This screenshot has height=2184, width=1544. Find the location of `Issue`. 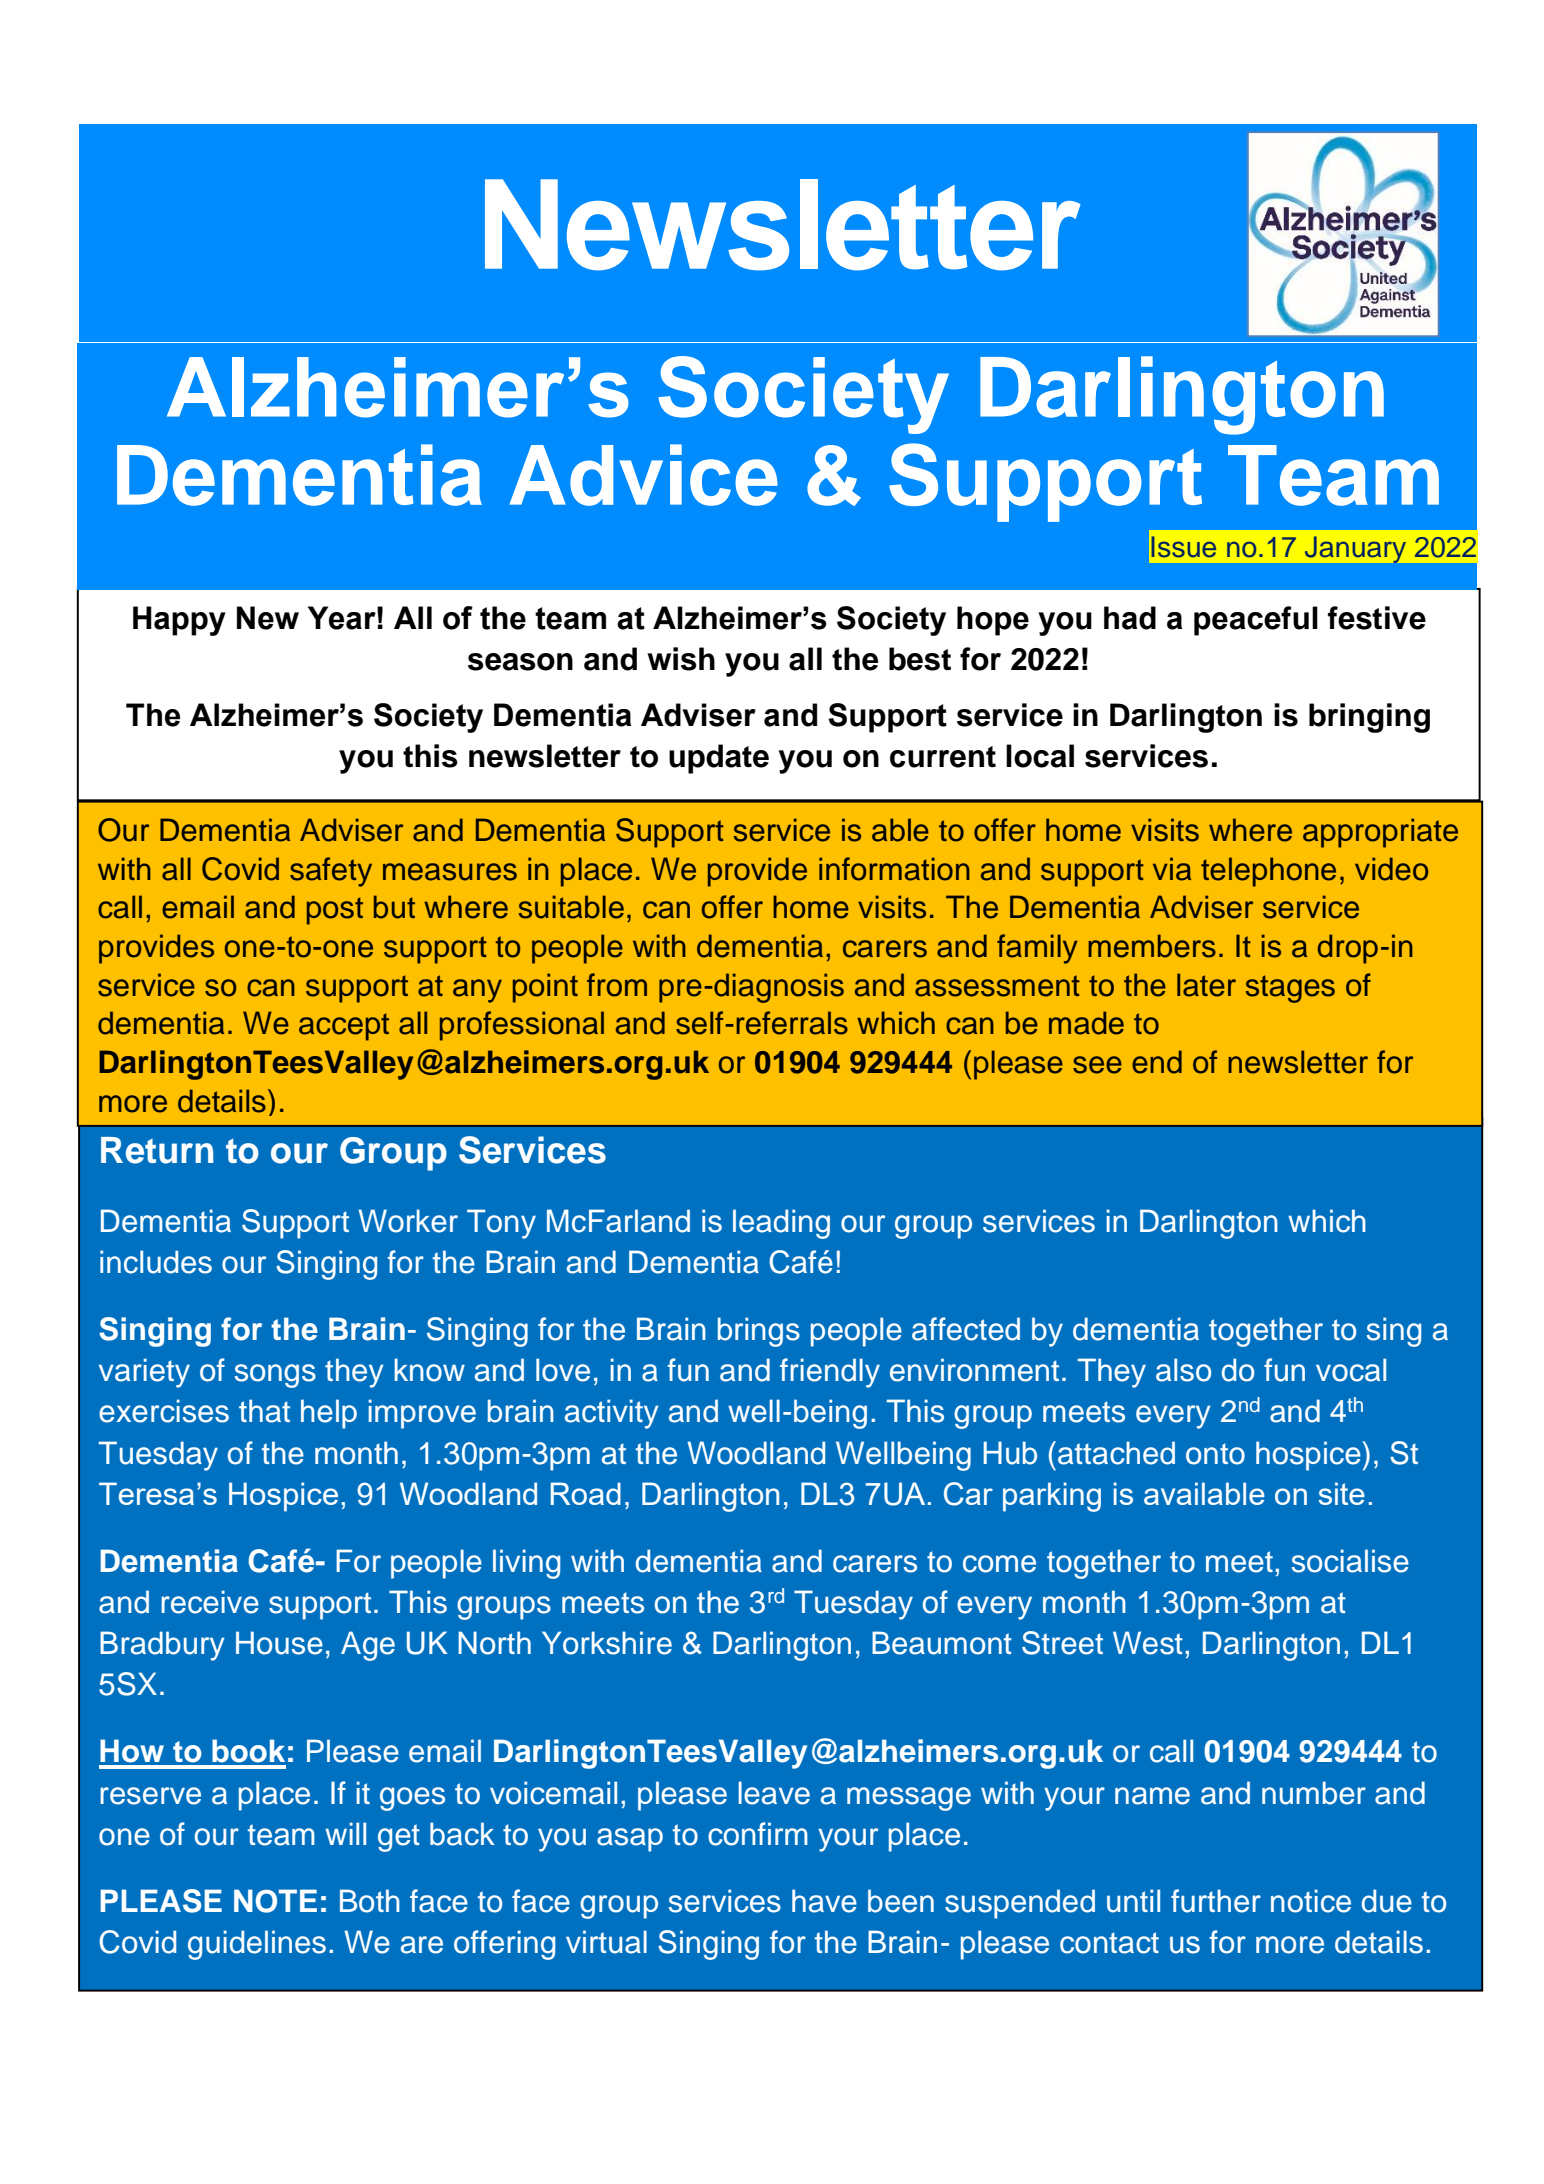

Issue is located at coordinates (1183, 547).
